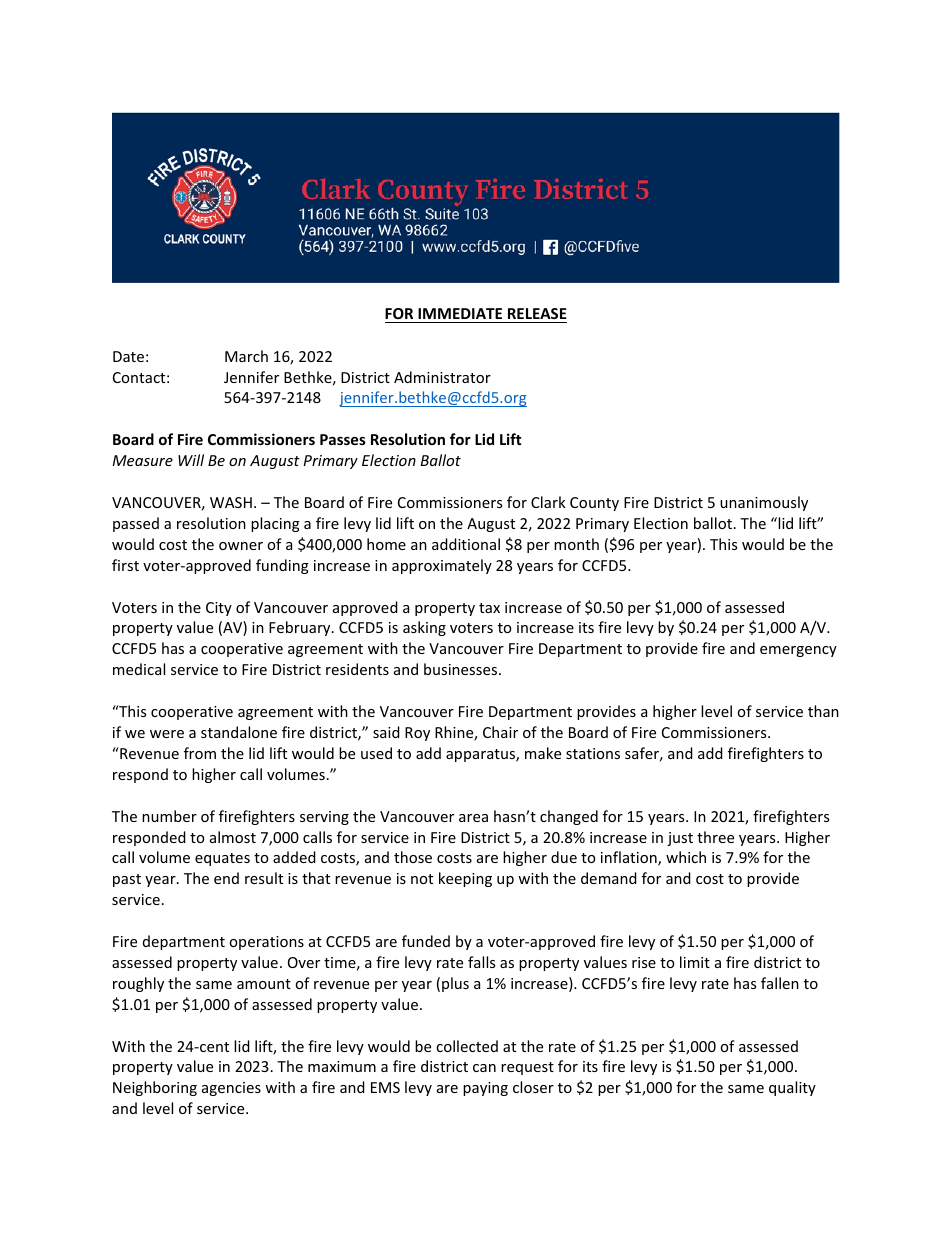 The image size is (952, 1233). What do you see at coordinates (537, 313) in the page?
I see `RELEASE` at bounding box center [537, 313].
